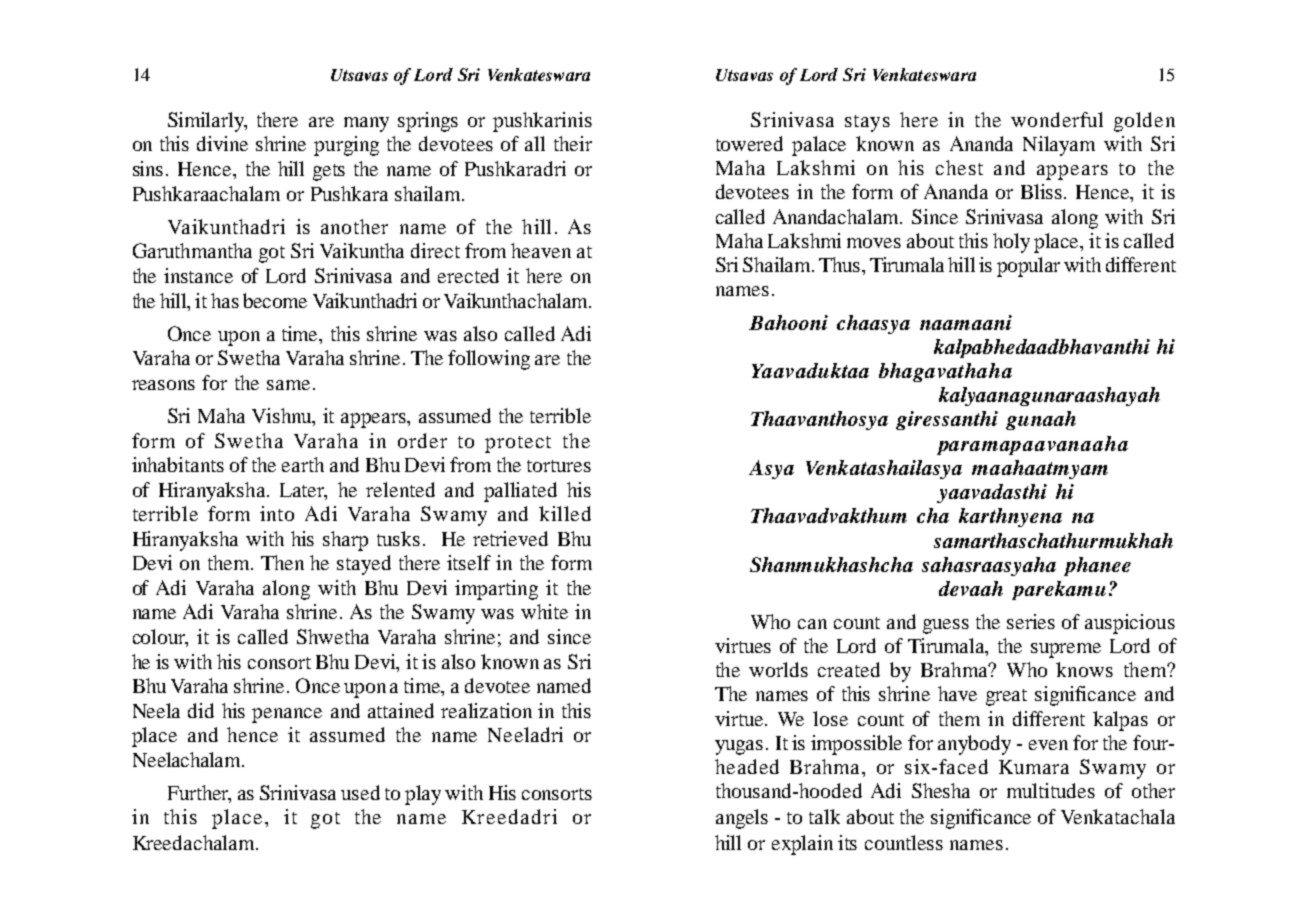 Image resolution: width=1308 pixels, height=924 pixels. I want to click on divine, so click(222, 143).
